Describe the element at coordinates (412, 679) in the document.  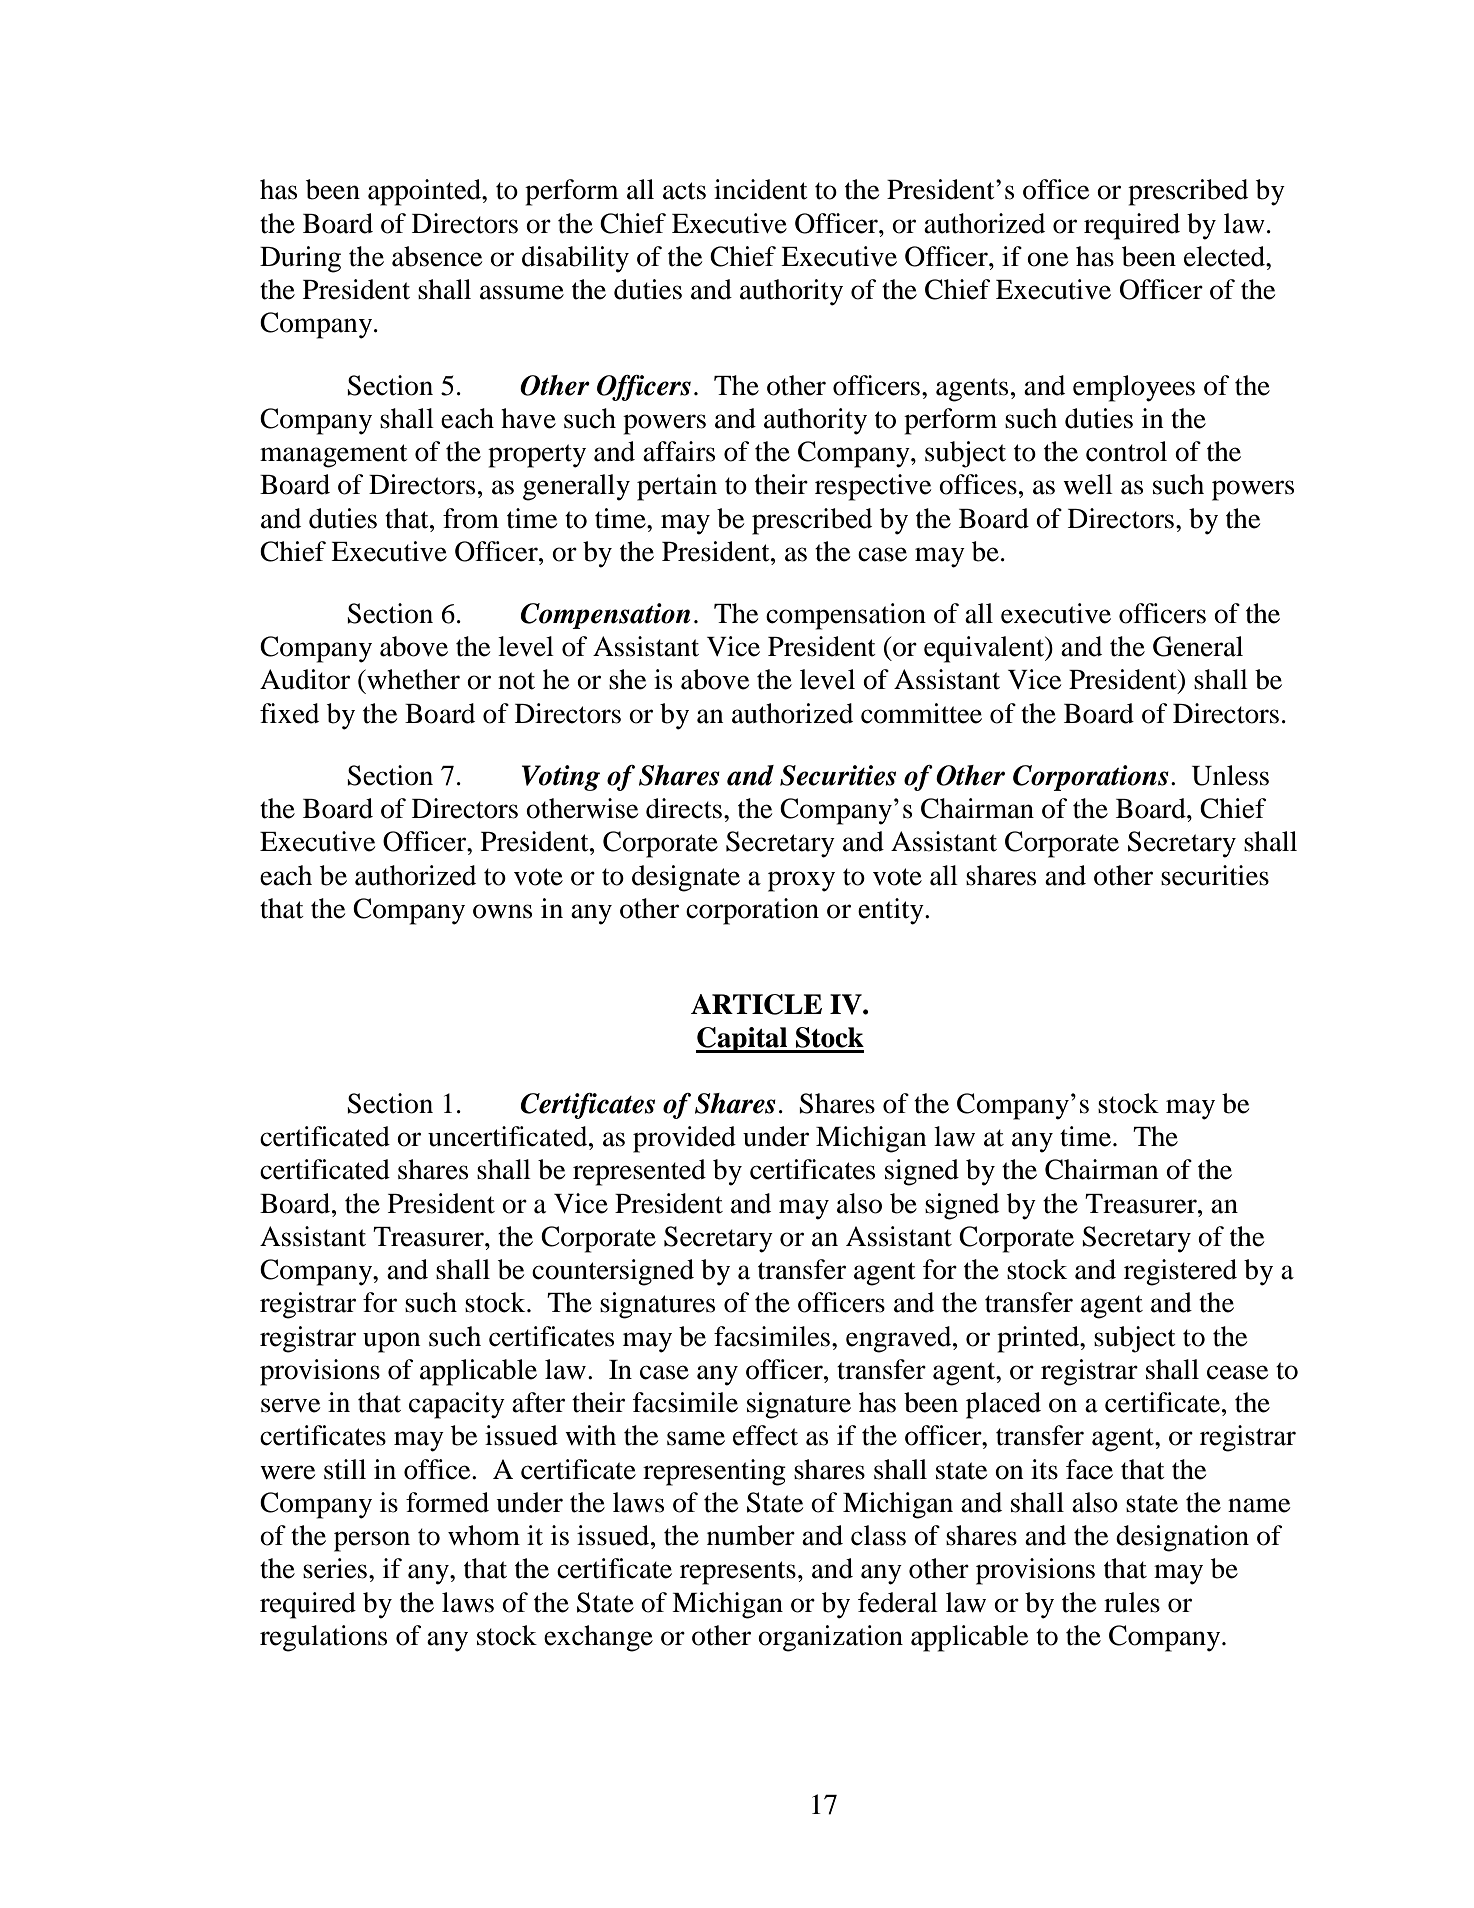
I see `whether` at that location.
